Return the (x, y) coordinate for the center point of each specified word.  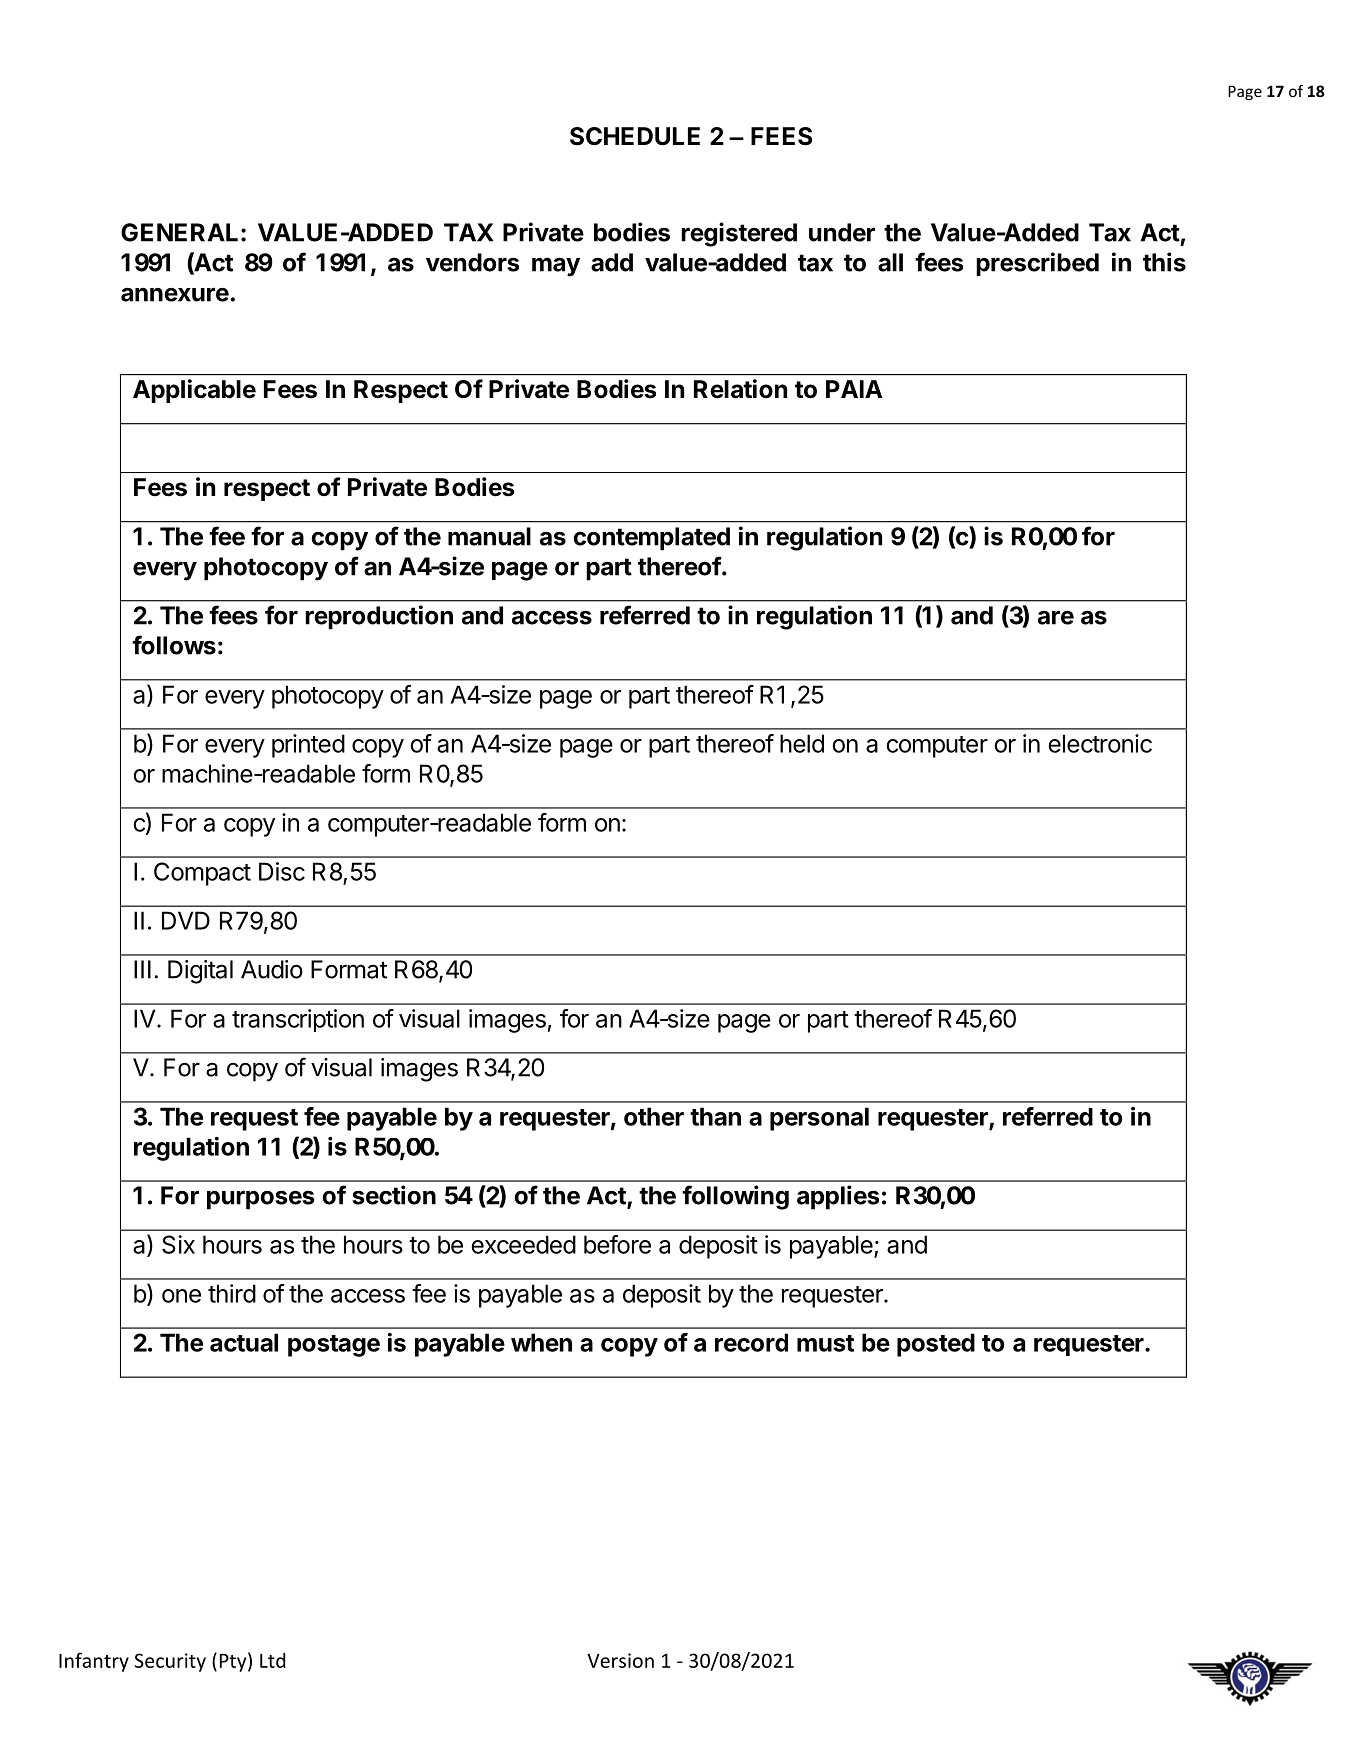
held (802, 743)
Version (620, 1660)
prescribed (1037, 264)
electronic (1100, 743)
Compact (202, 874)
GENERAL (179, 232)
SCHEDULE (635, 136)
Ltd (272, 1660)
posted (936, 1345)
